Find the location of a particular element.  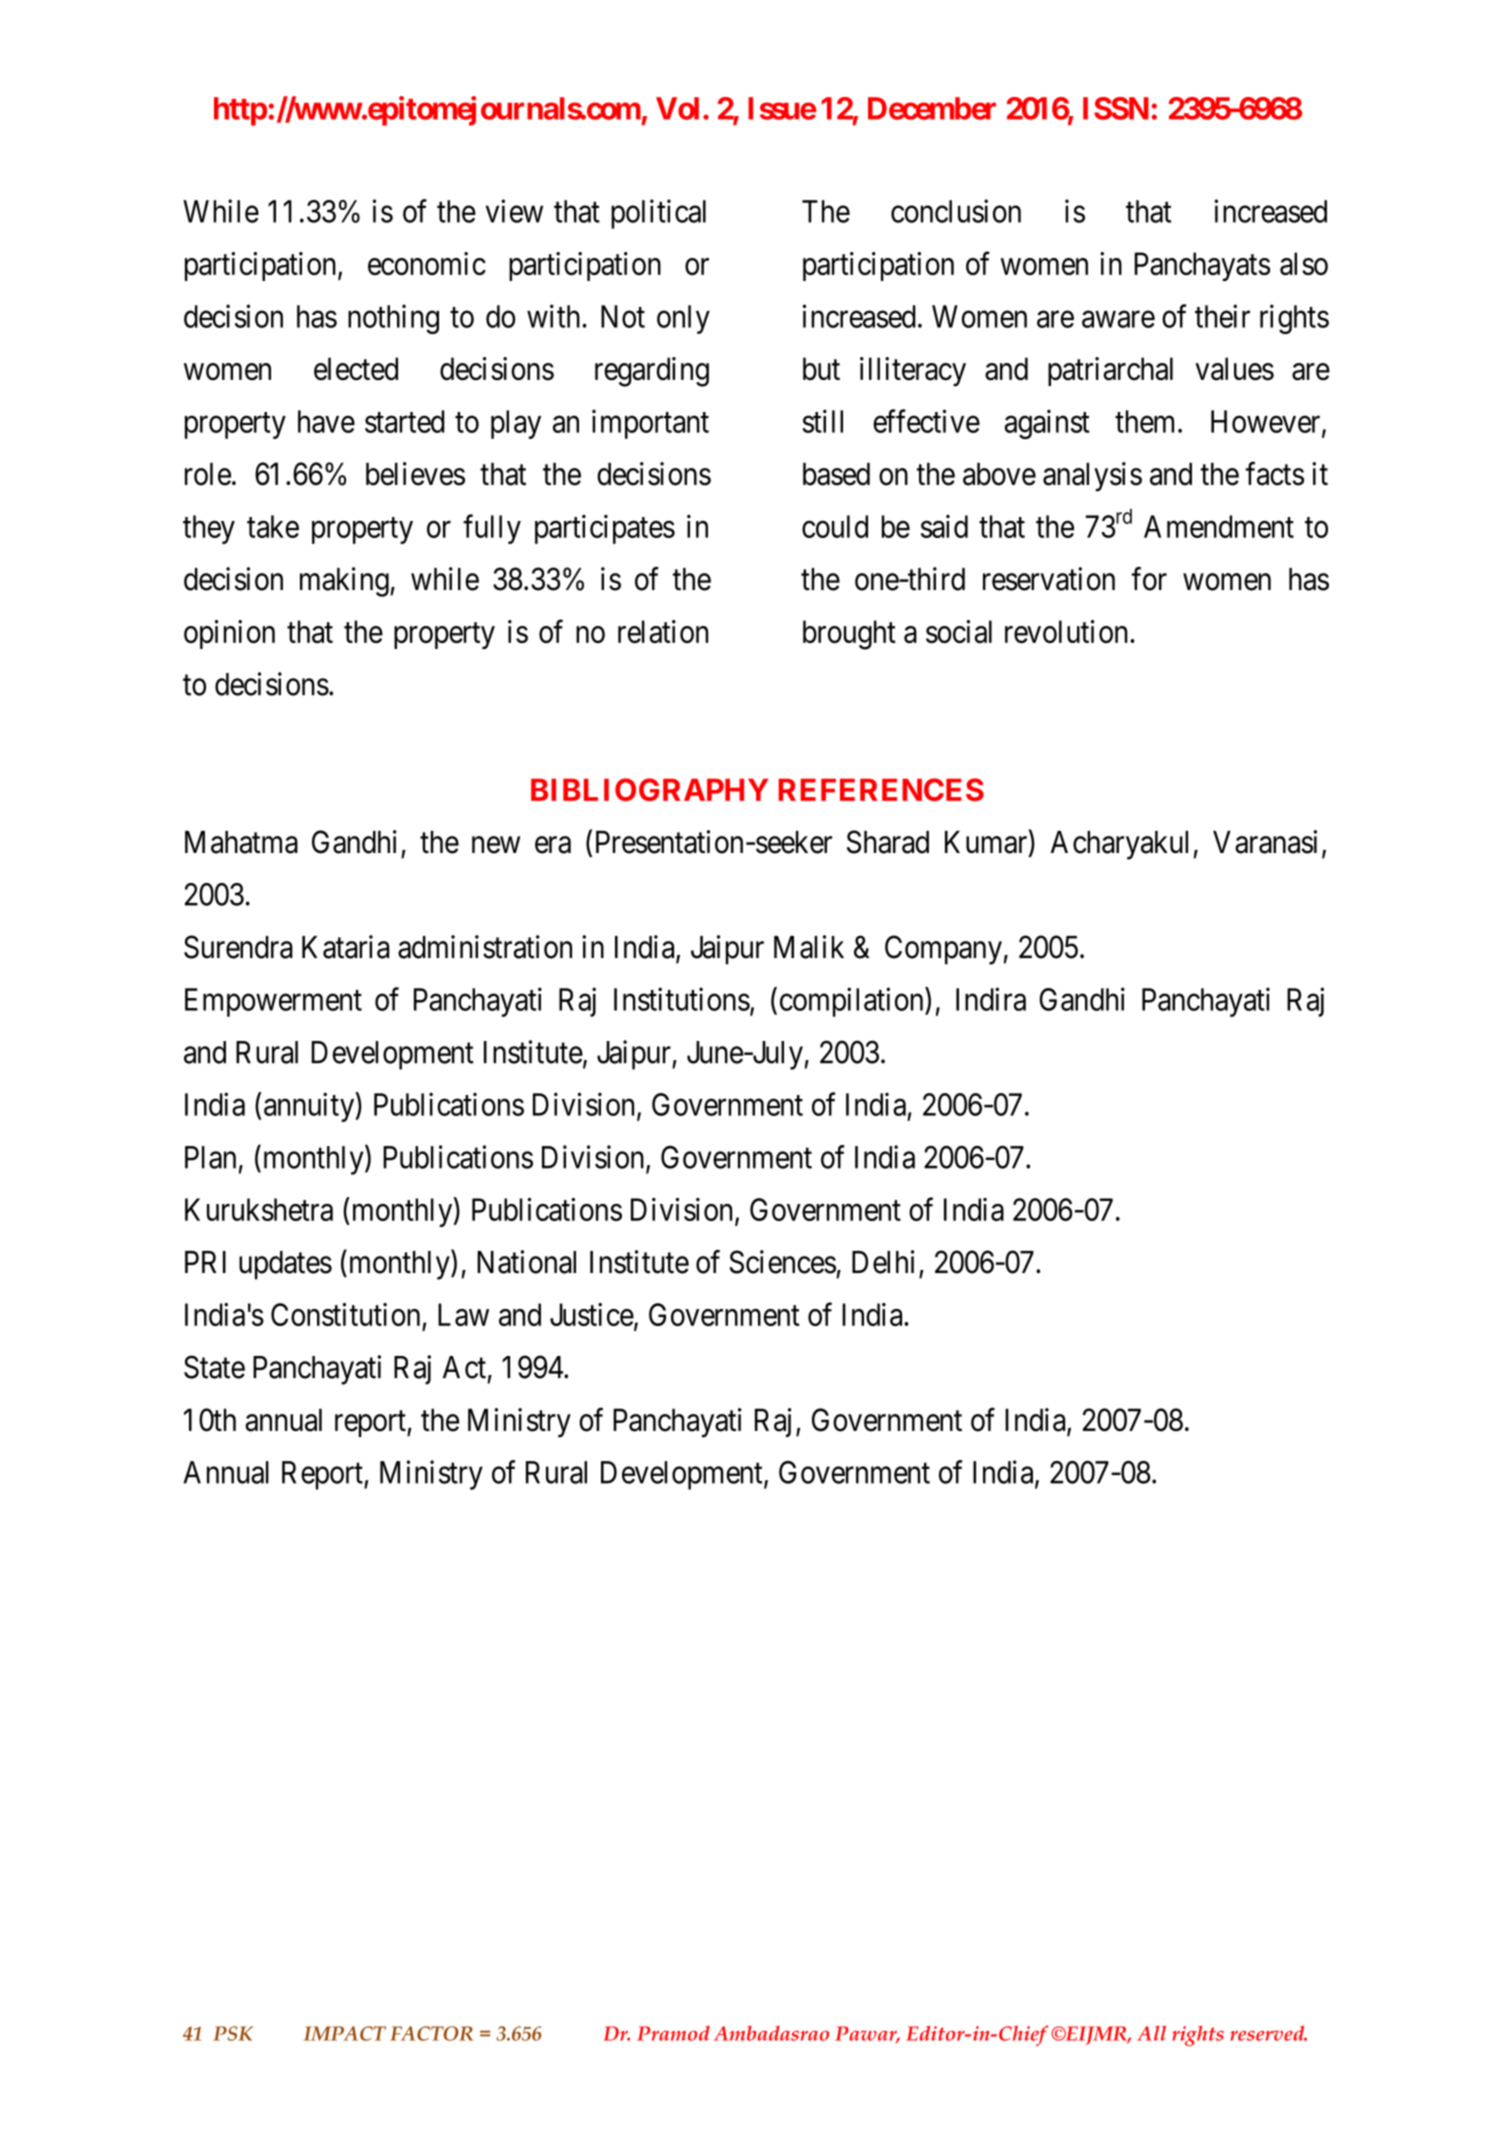

Delhi is located at coordinates (883, 1262).
